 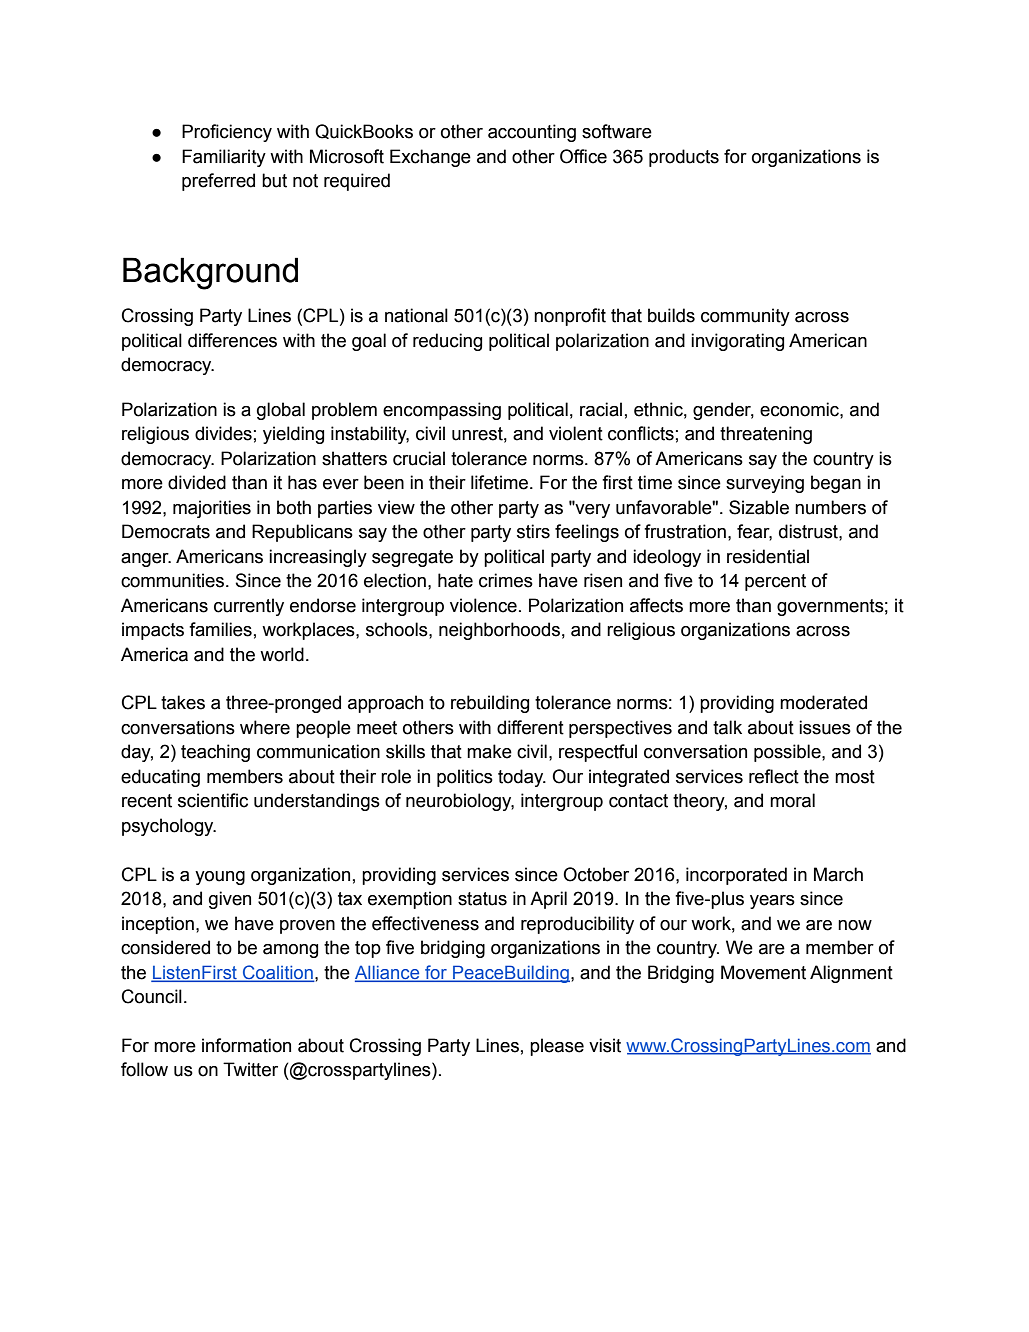 What do you see at coordinates (246, 1045) in the screenshot?
I see `information` at bounding box center [246, 1045].
